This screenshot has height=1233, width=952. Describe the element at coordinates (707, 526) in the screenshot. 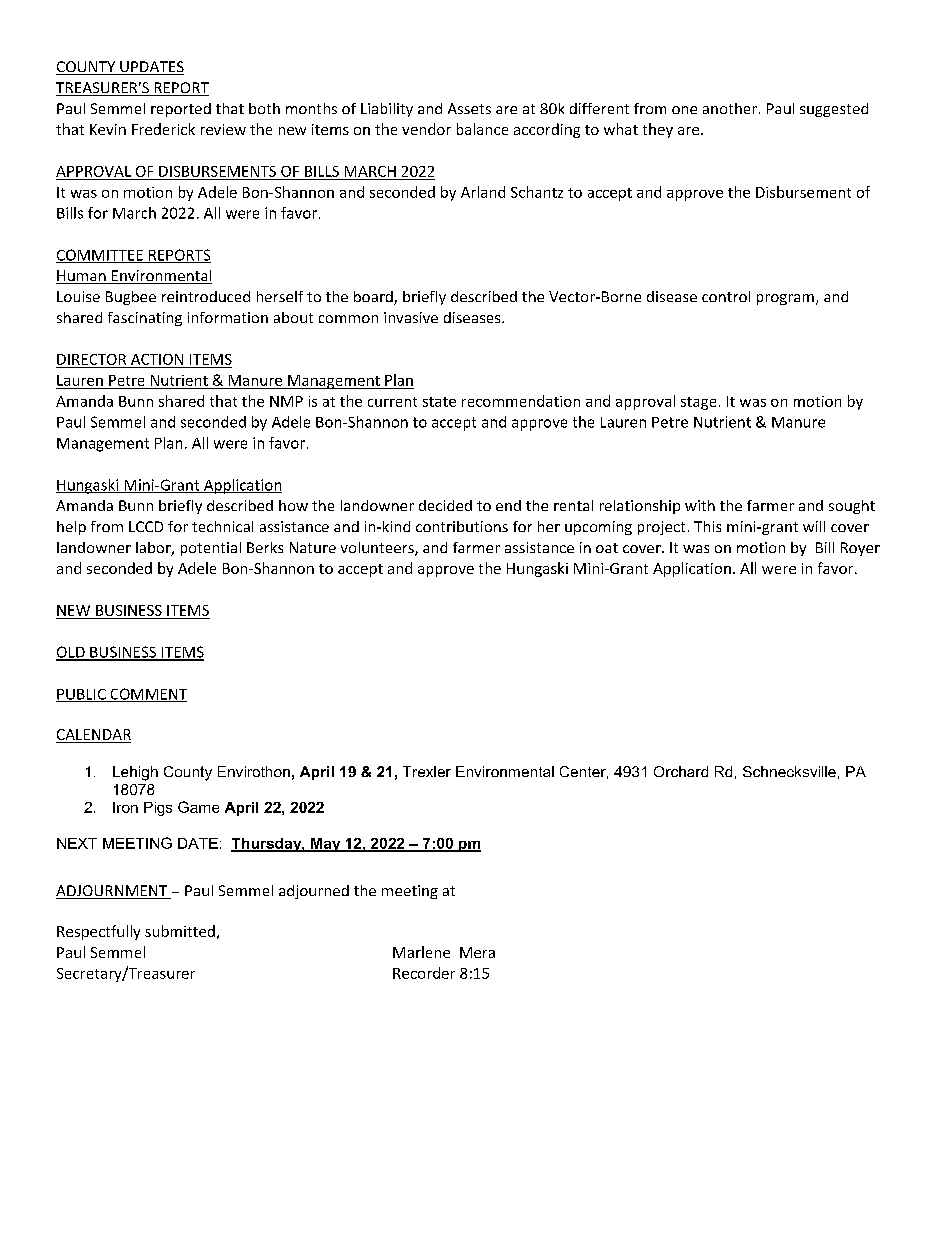

I see `This` at that location.
